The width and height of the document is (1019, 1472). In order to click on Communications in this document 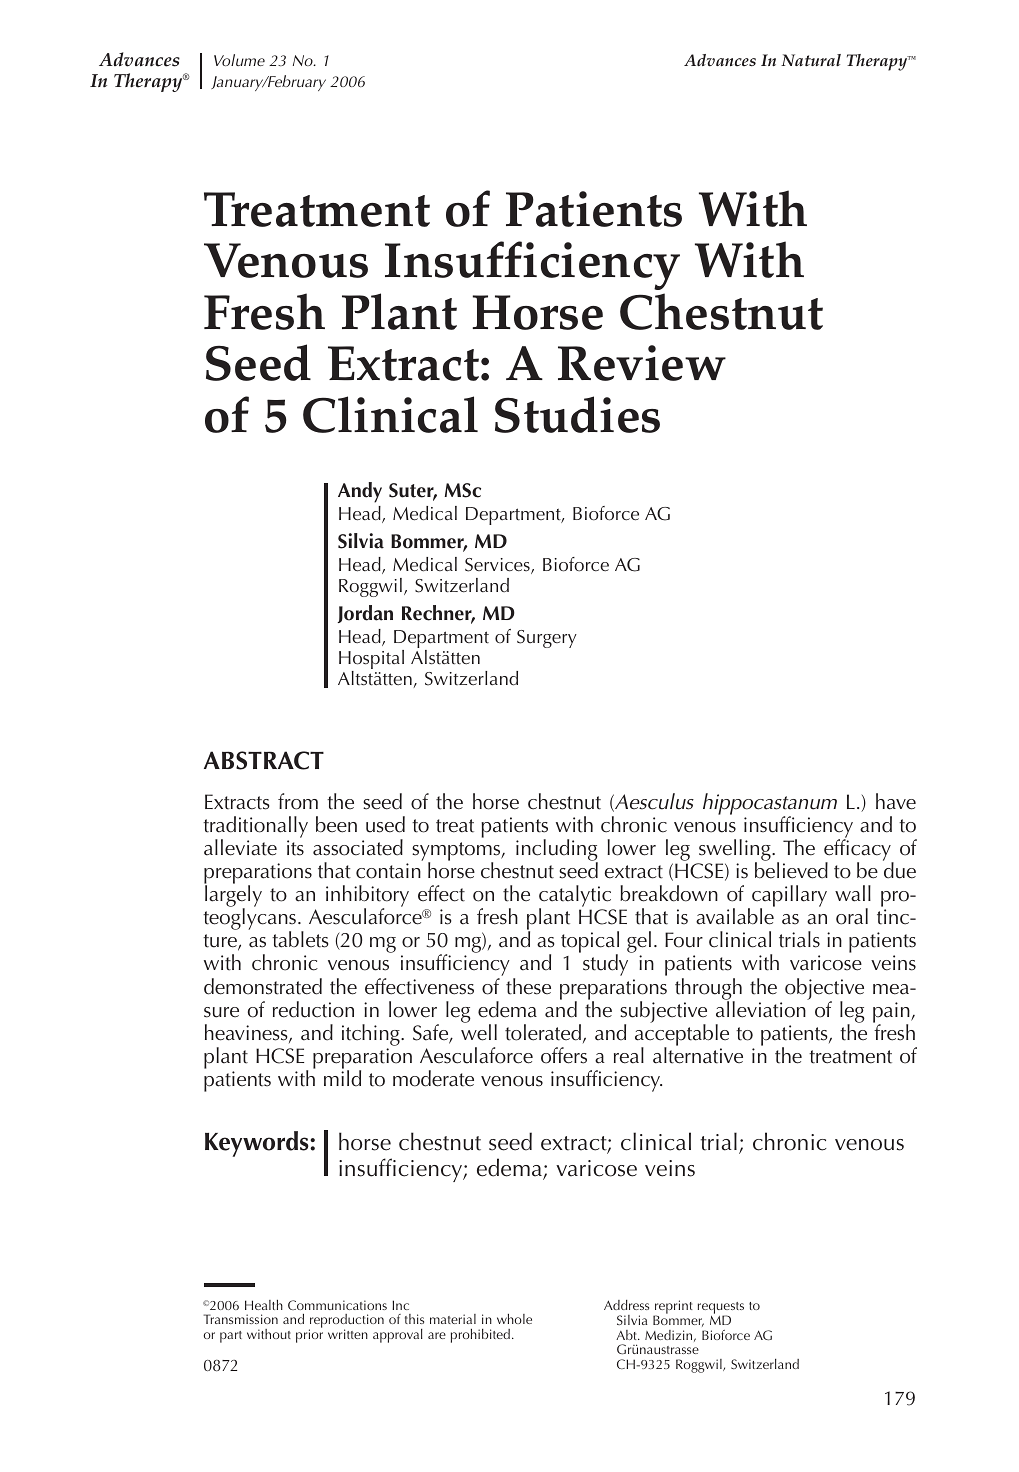, I will do `click(337, 1305)`.
